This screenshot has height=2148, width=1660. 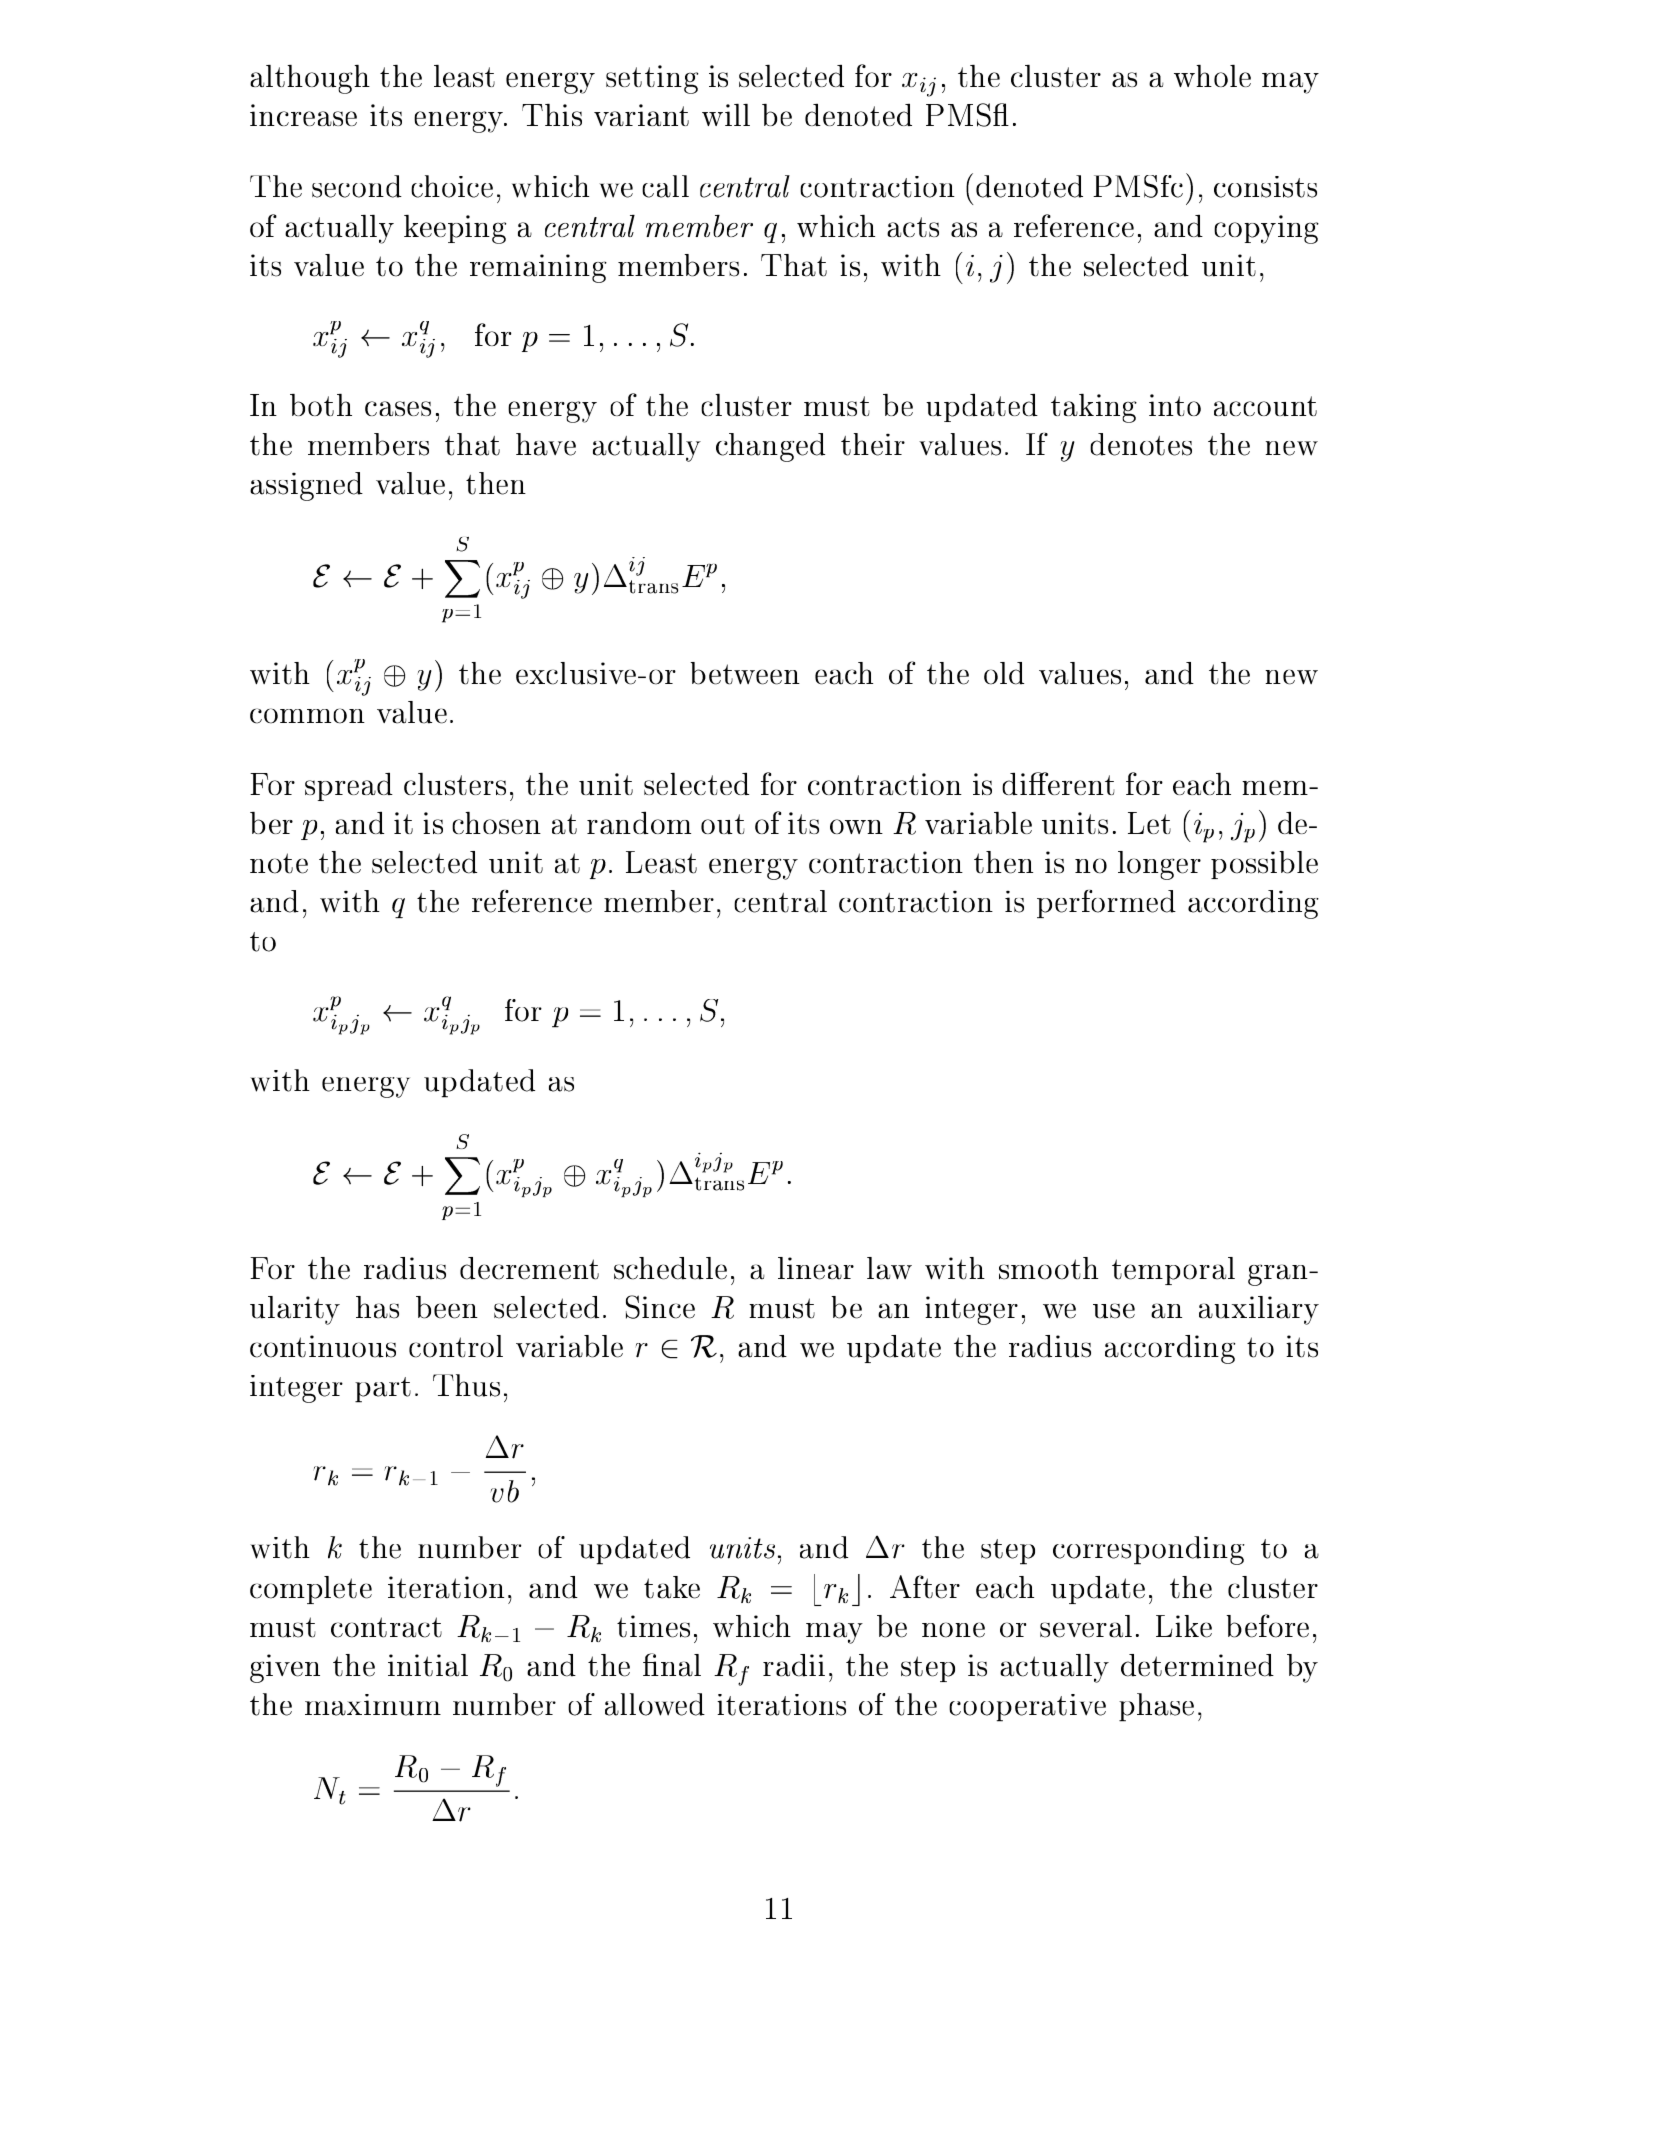 I want to click on old, so click(x=1004, y=673).
